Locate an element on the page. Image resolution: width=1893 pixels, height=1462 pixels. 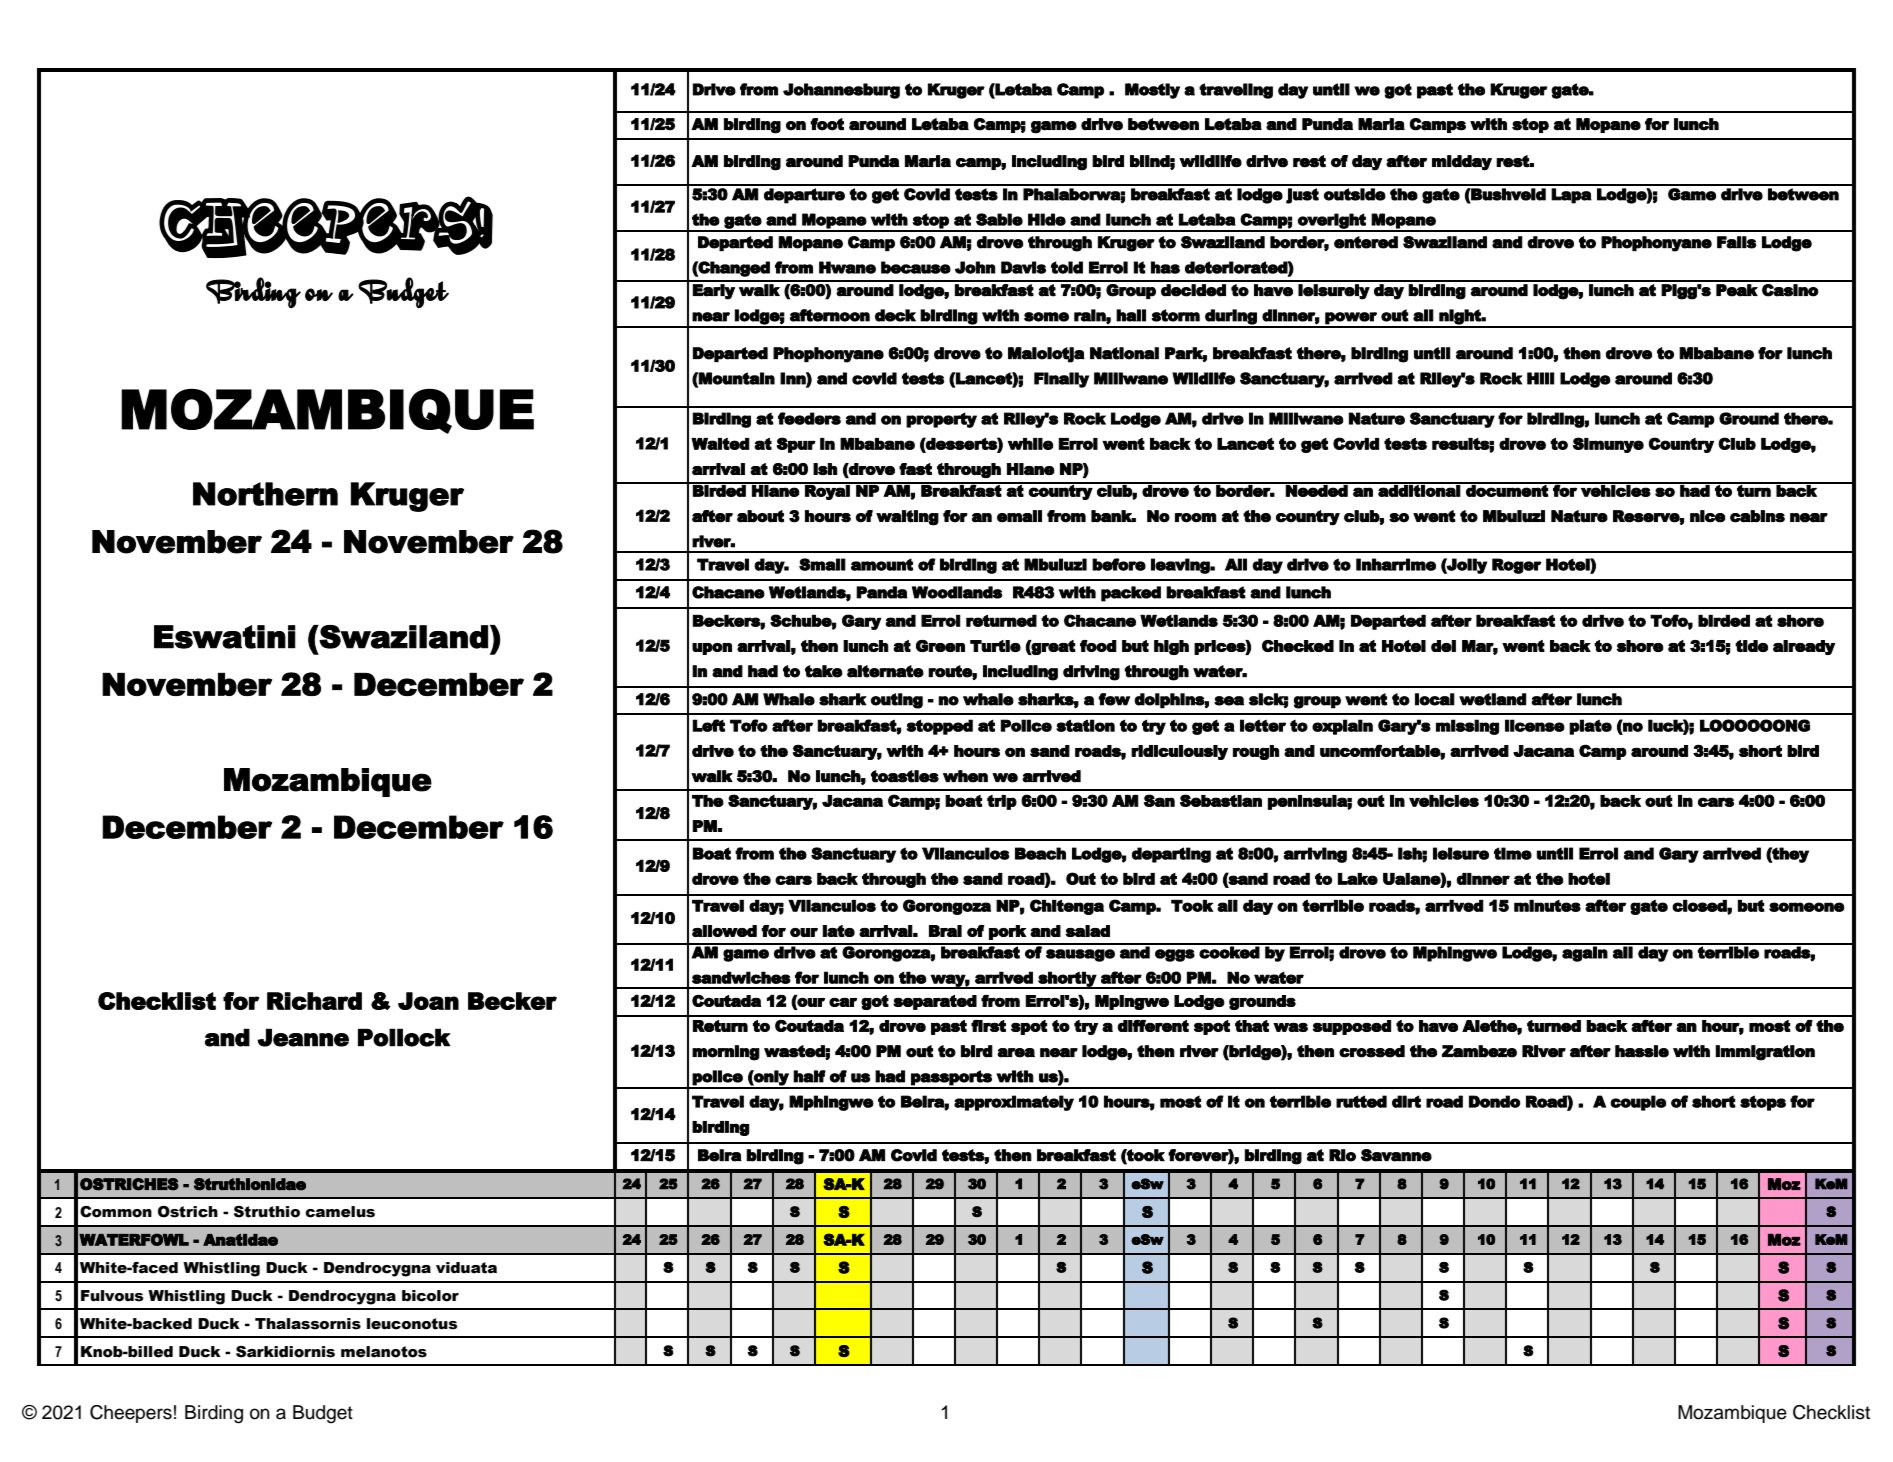
license is located at coordinates (1535, 725).
